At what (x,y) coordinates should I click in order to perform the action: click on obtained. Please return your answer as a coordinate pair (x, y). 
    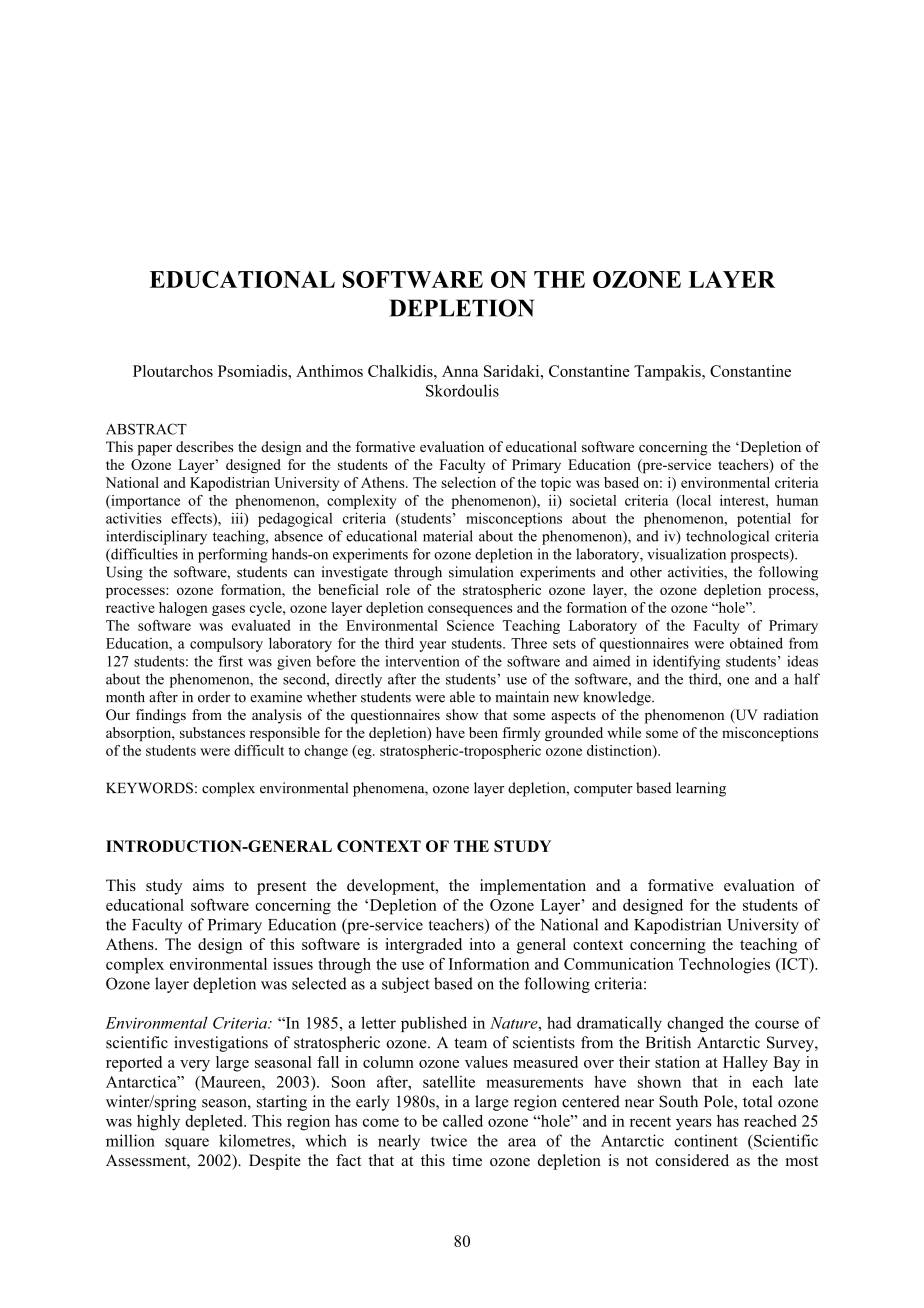
    Looking at the image, I should click on (756, 643).
